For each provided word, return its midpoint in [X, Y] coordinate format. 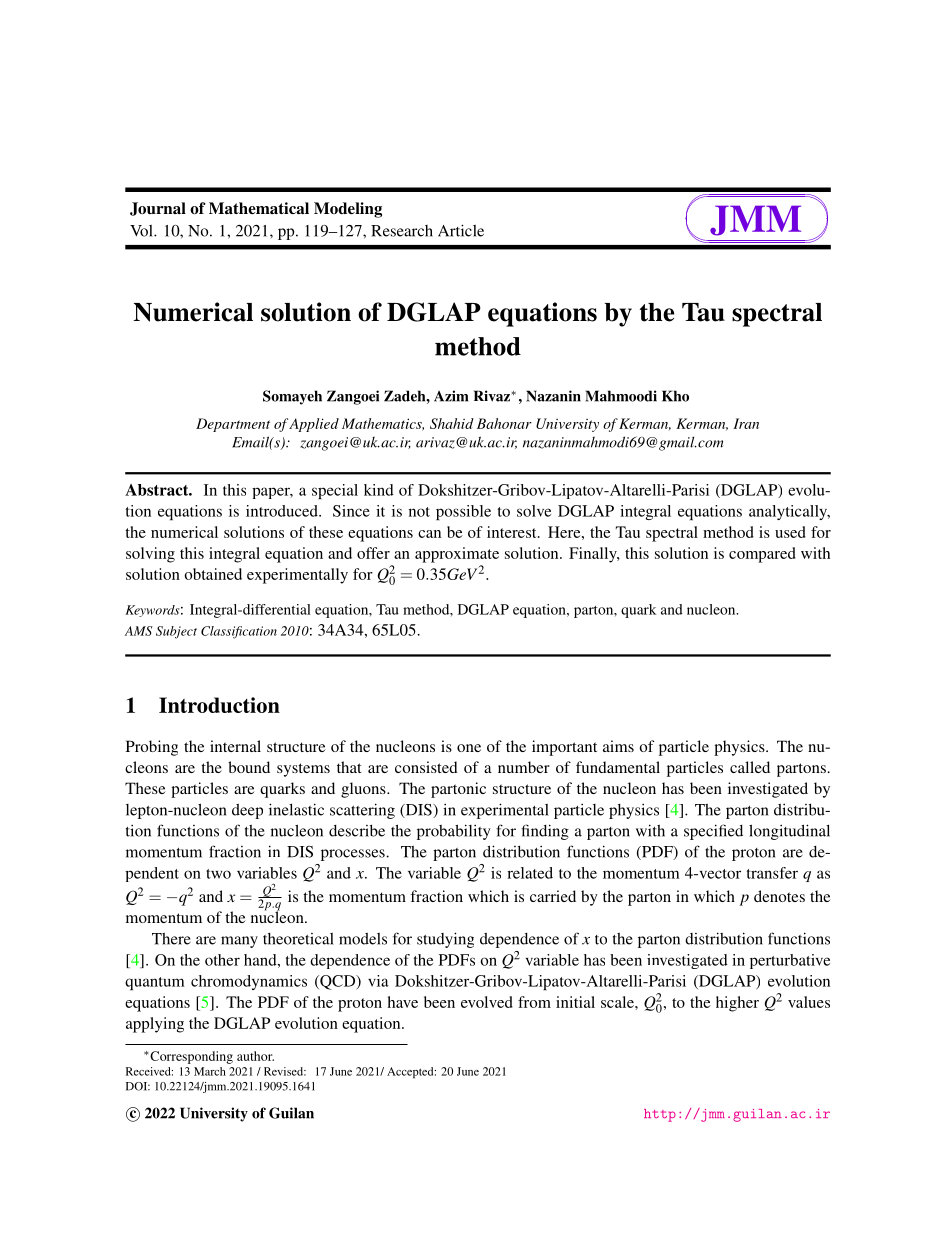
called [750, 767]
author [255, 1056]
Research [402, 231]
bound [249, 767]
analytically [789, 512]
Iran [746, 423]
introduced [283, 511]
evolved [487, 1002]
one [469, 748]
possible [463, 512]
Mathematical [259, 208]
